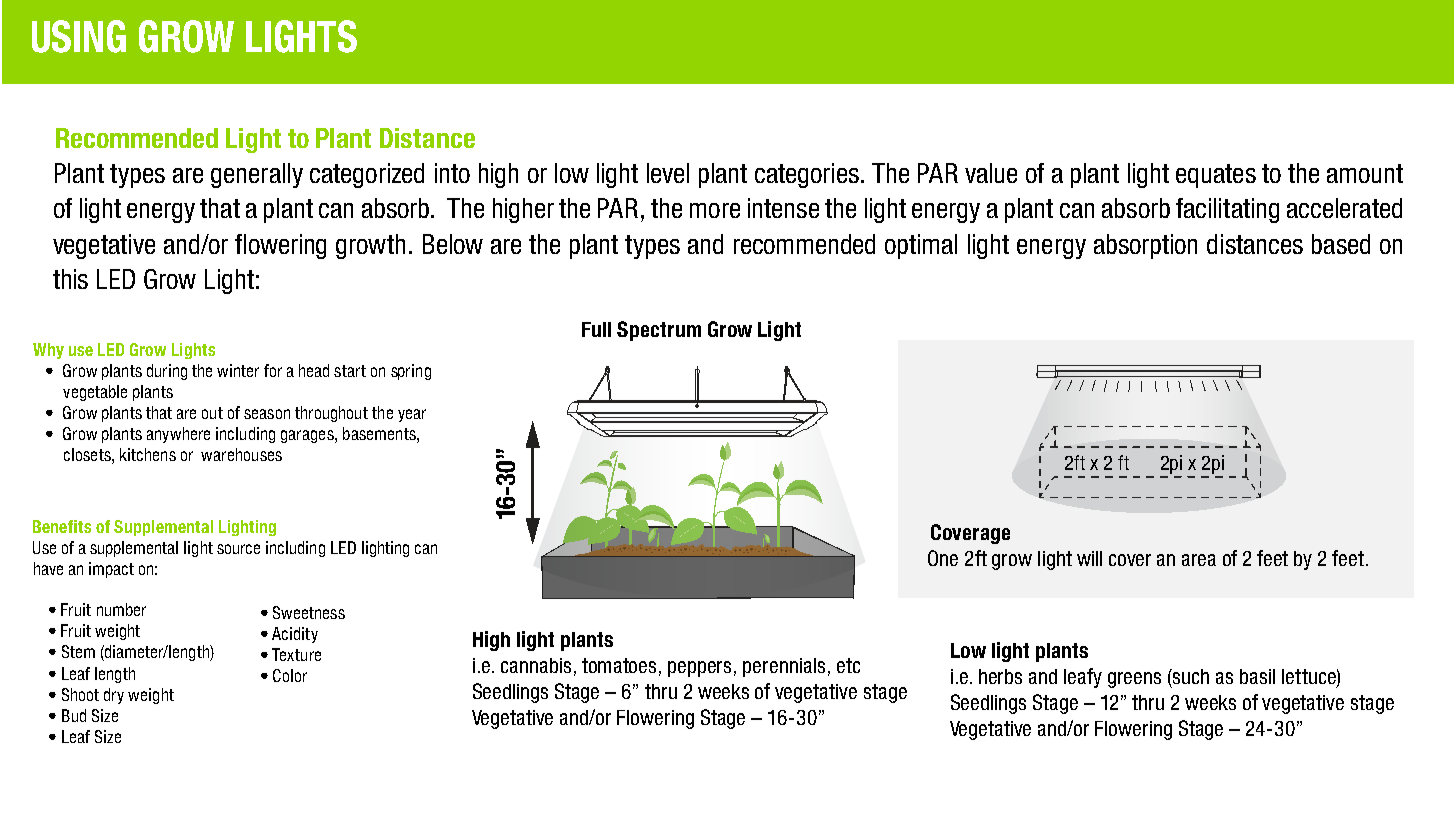  Describe the element at coordinates (70, 279) in the screenshot. I see `this` at that location.
